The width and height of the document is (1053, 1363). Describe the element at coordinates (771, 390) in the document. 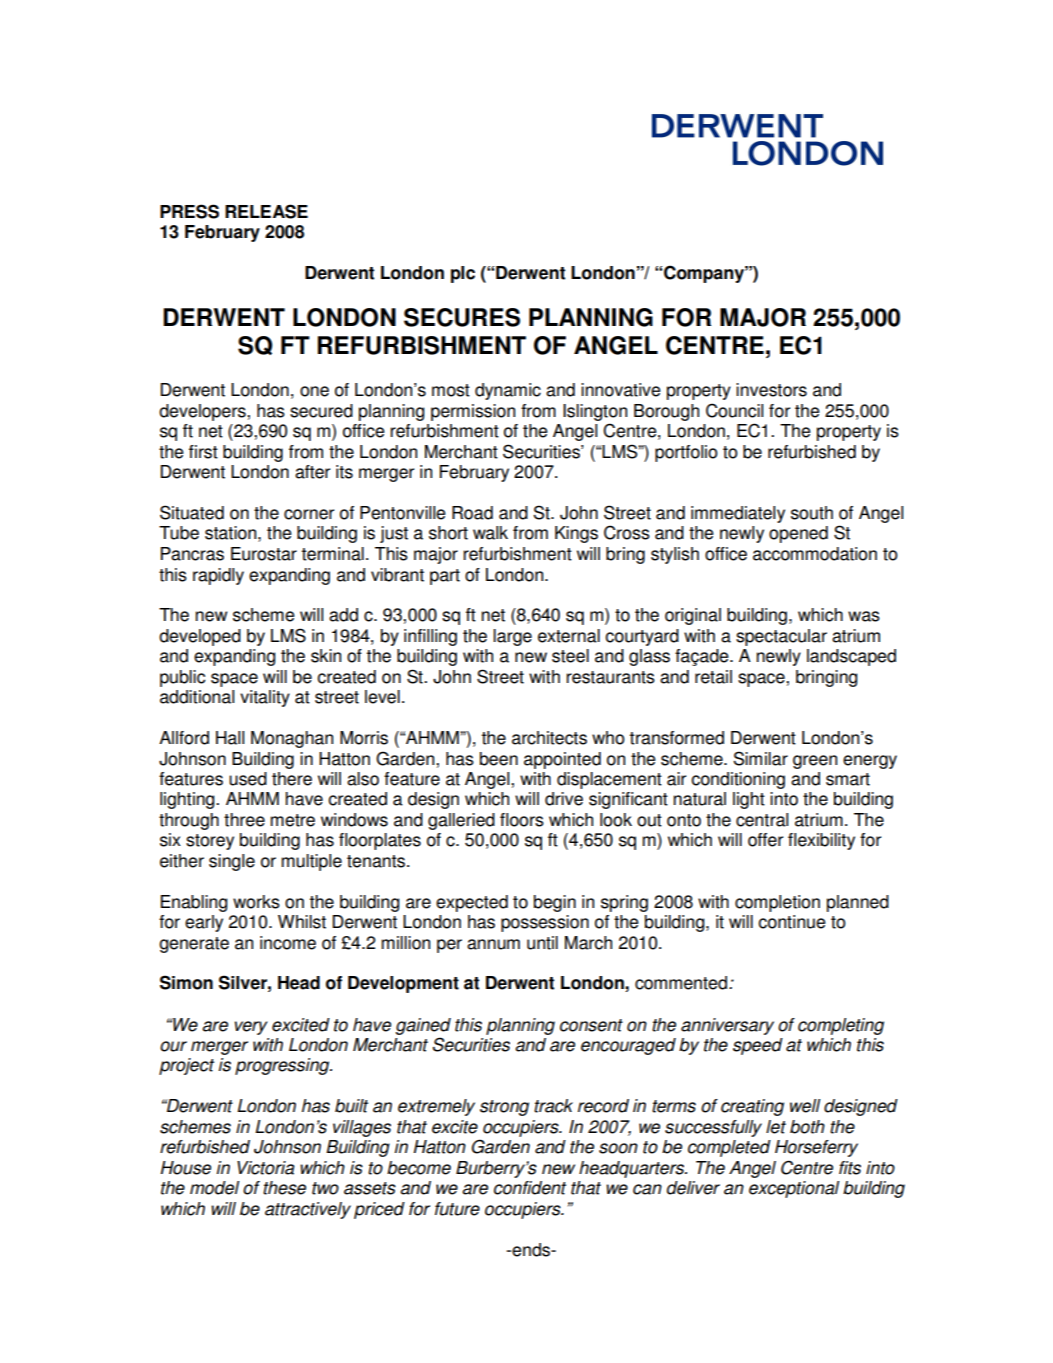

I see `investors` at that location.
